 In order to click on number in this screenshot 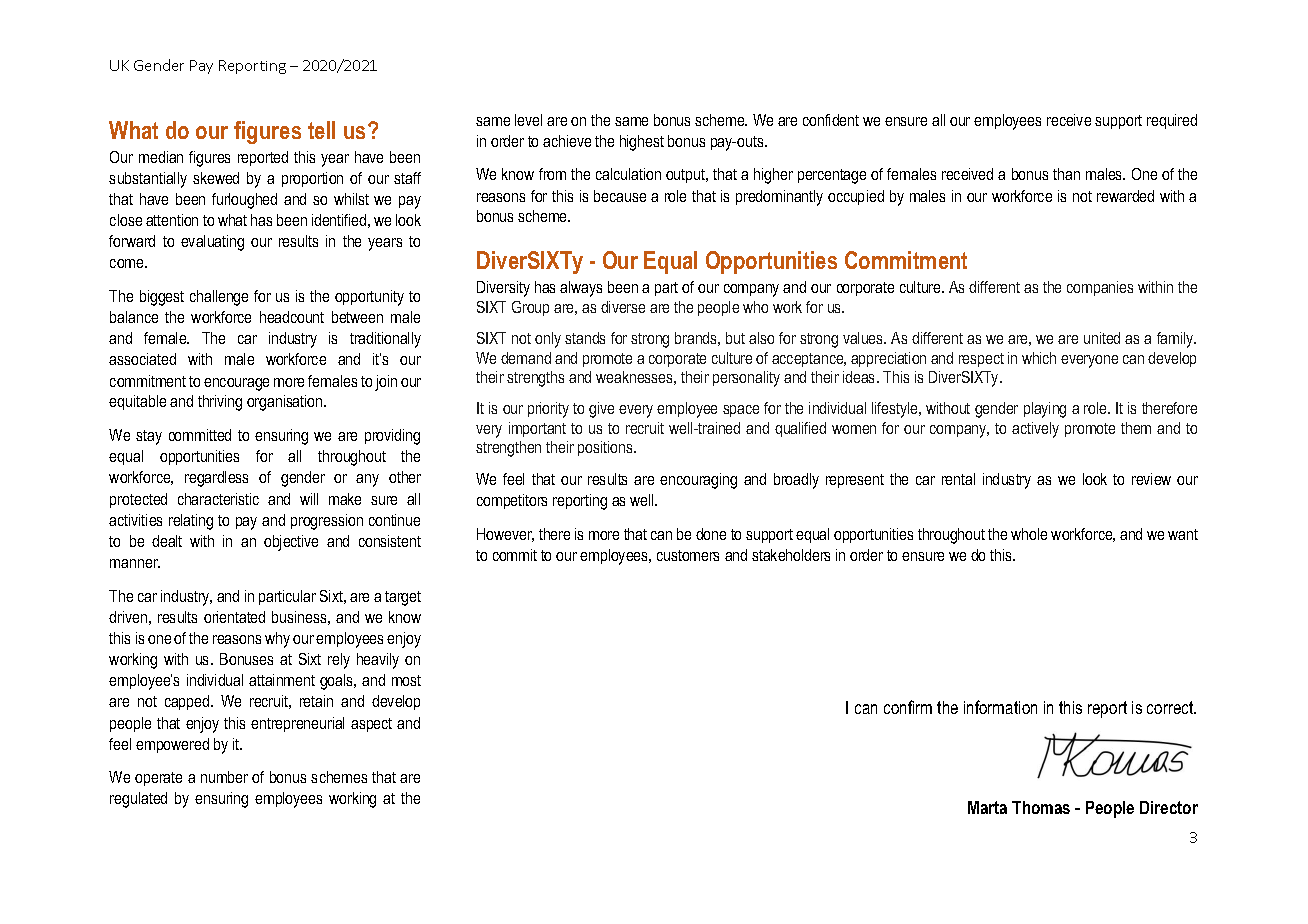, I will do `click(224, 777)`.
